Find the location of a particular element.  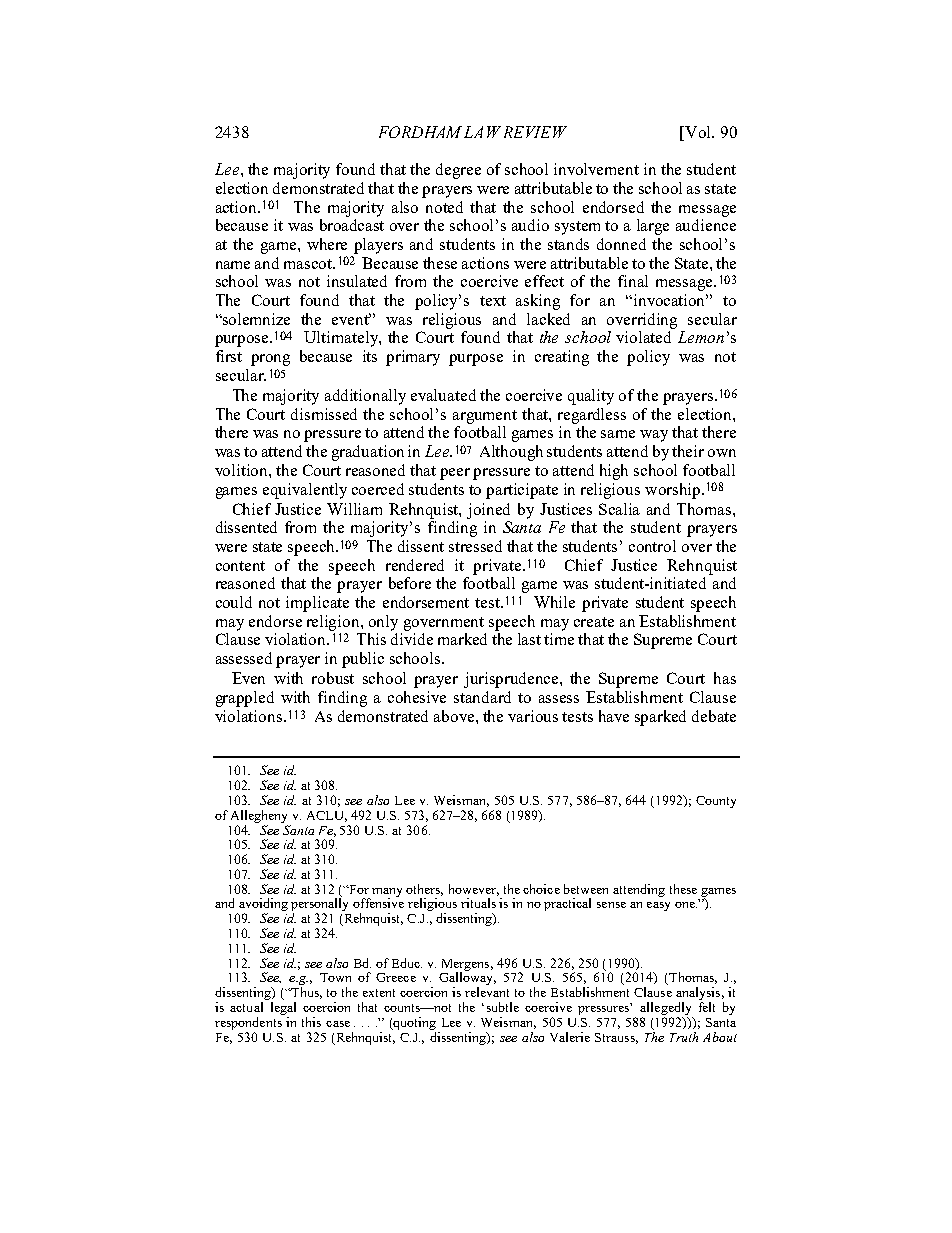

relevant is located at coordinates (487, 992).
